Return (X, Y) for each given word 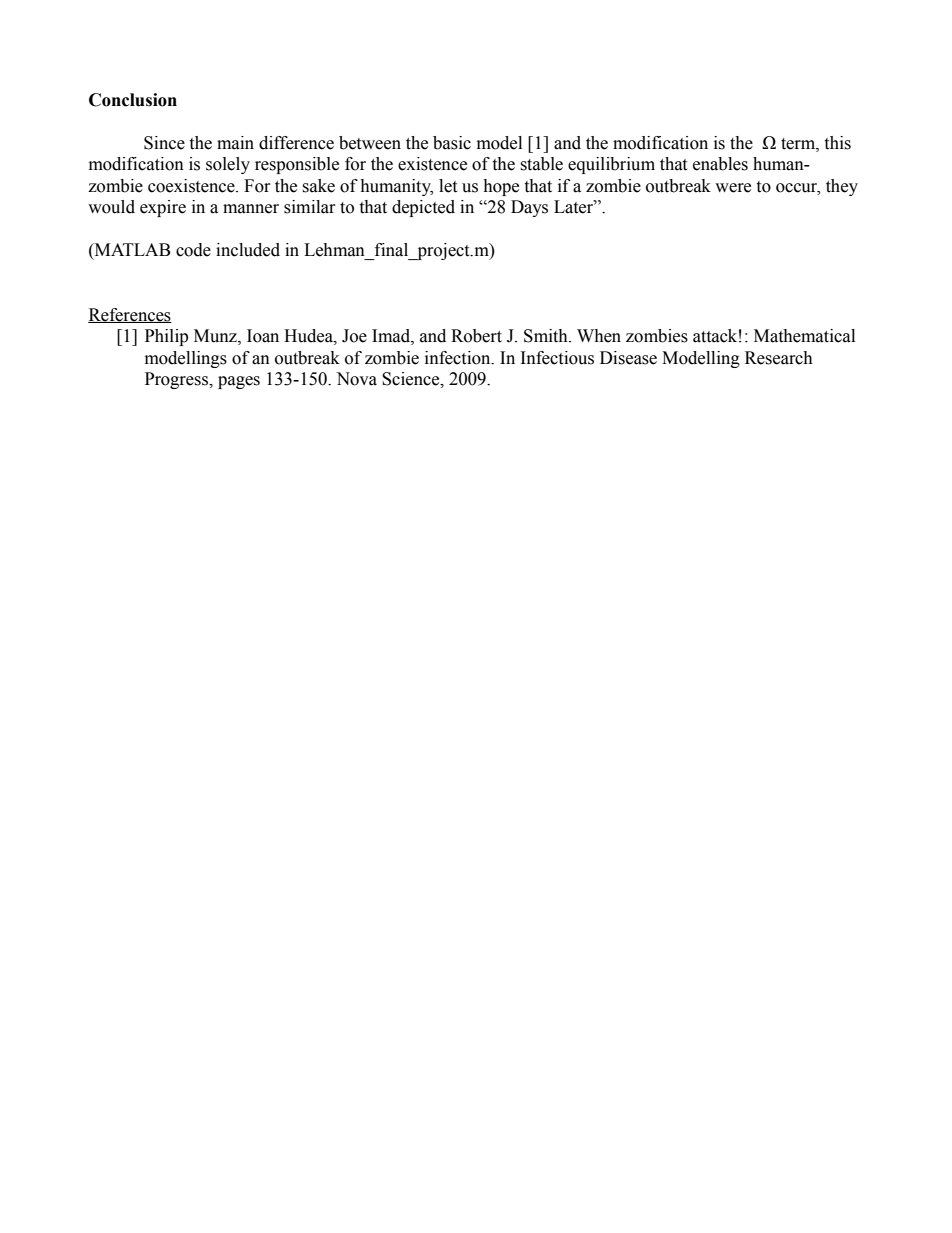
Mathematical (804, 336)
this (837, 143)
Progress (177, 380)
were (733, 188)
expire (163, 208)
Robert (476, 336)
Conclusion (133, 100)
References (130, 315)
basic (452, 143)
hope (501, 187)
